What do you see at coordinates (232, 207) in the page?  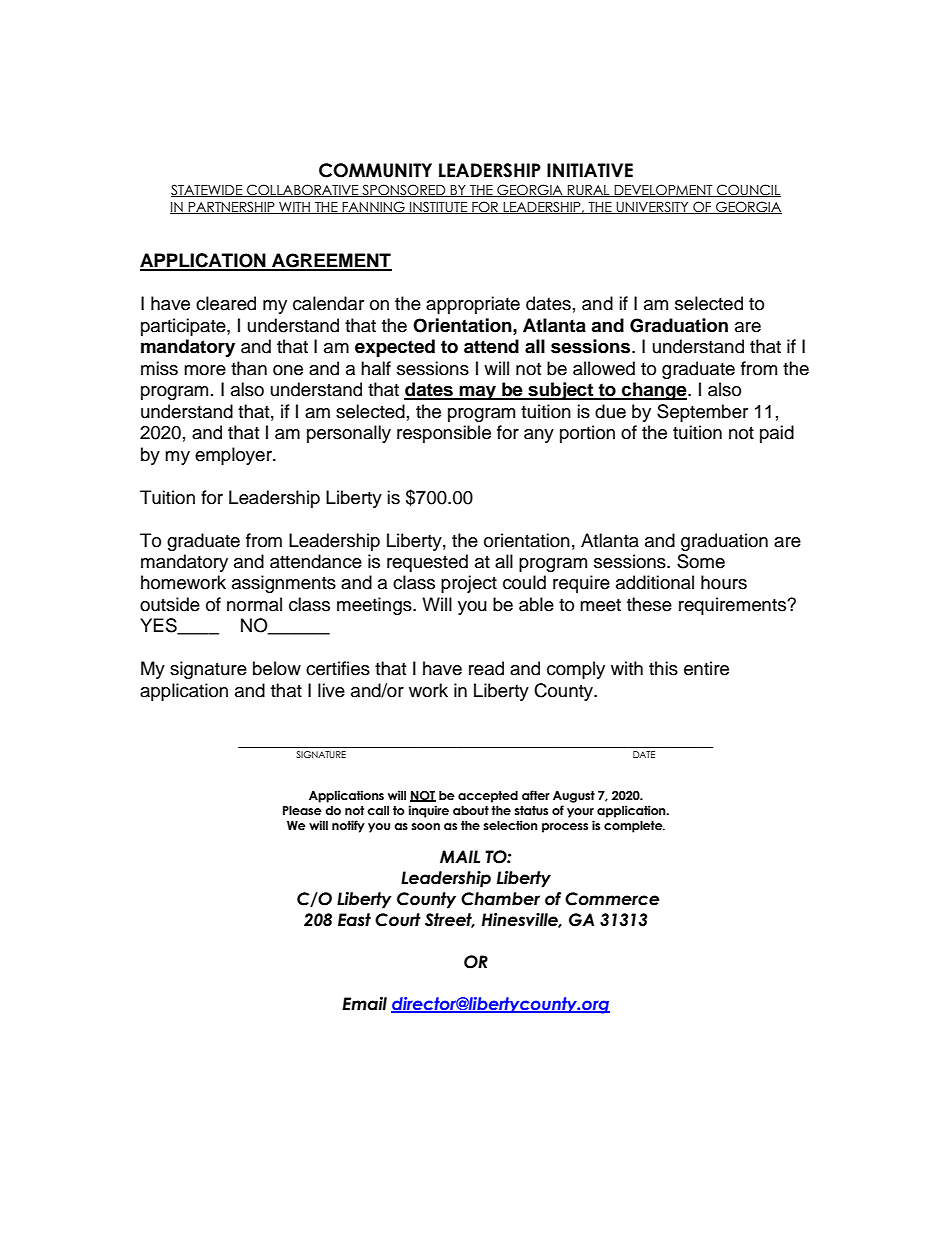 I see `PARTNERSHIP` at bounding box center [232, 207].
